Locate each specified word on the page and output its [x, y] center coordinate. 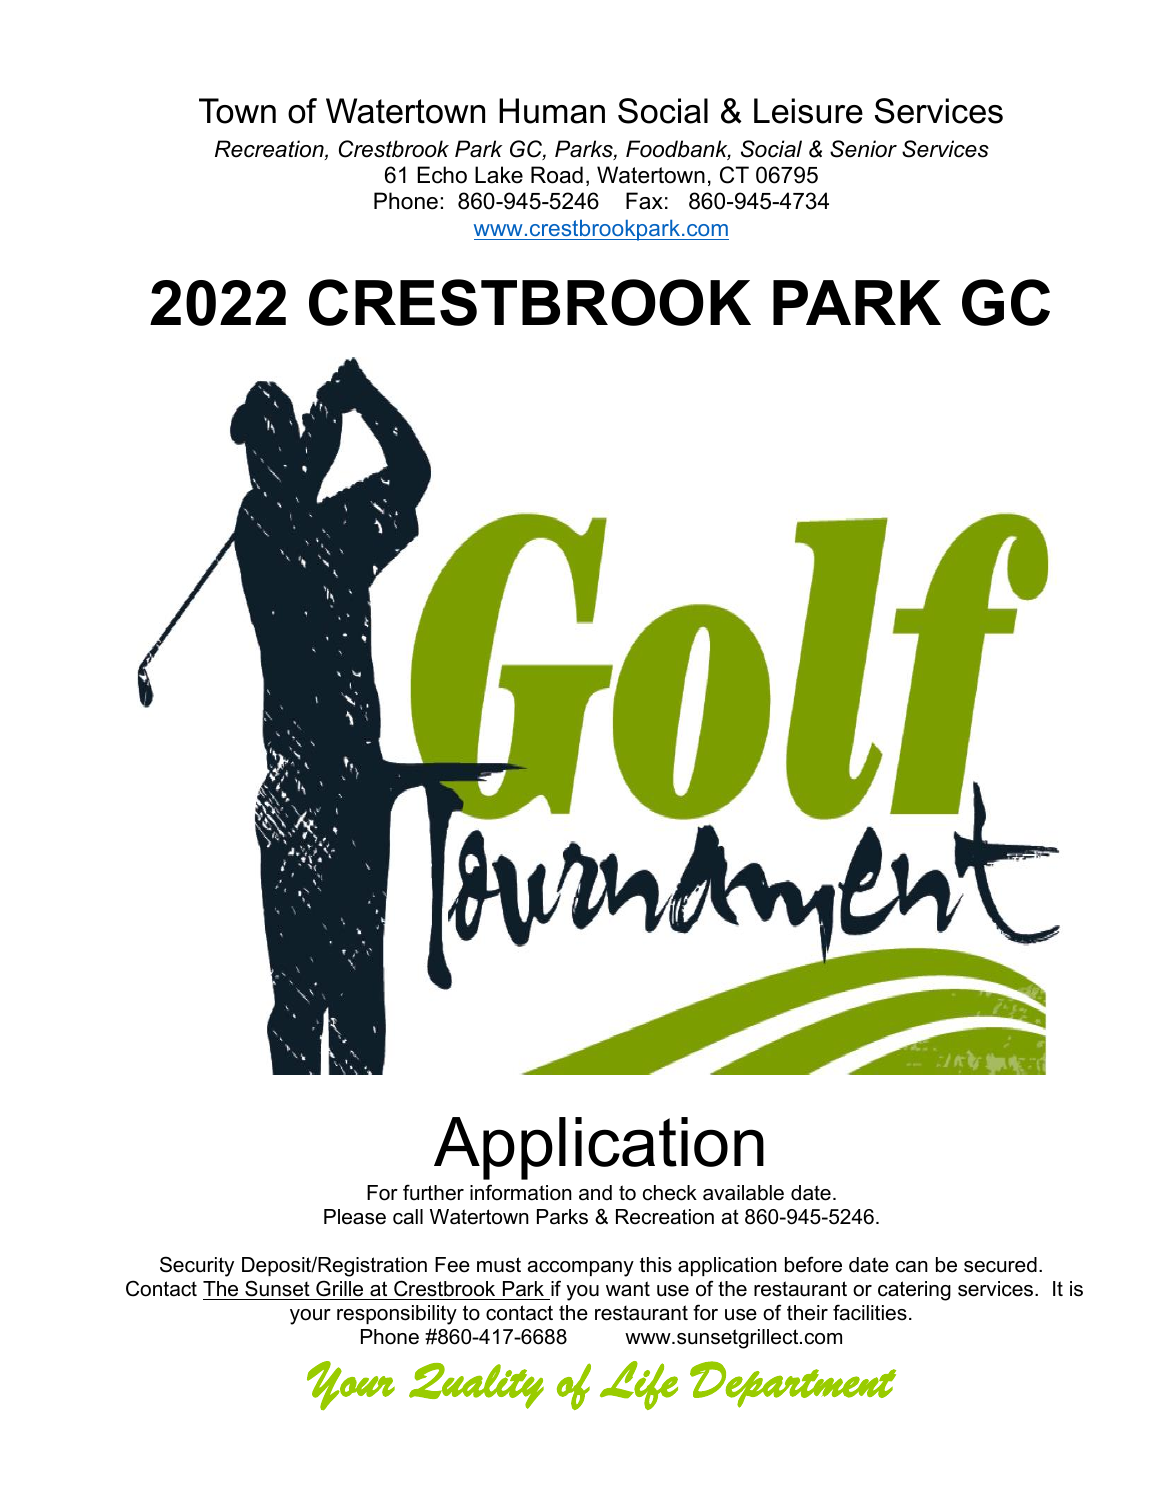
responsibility [397, 1315]
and [595, 1193]
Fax [644, 201]
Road [557, 175]
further [433, 1192]
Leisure [808, 111]
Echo [442, 175]
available [743, 1193]
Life [639, 1385]
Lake [499, 175]
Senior [863, 149]
